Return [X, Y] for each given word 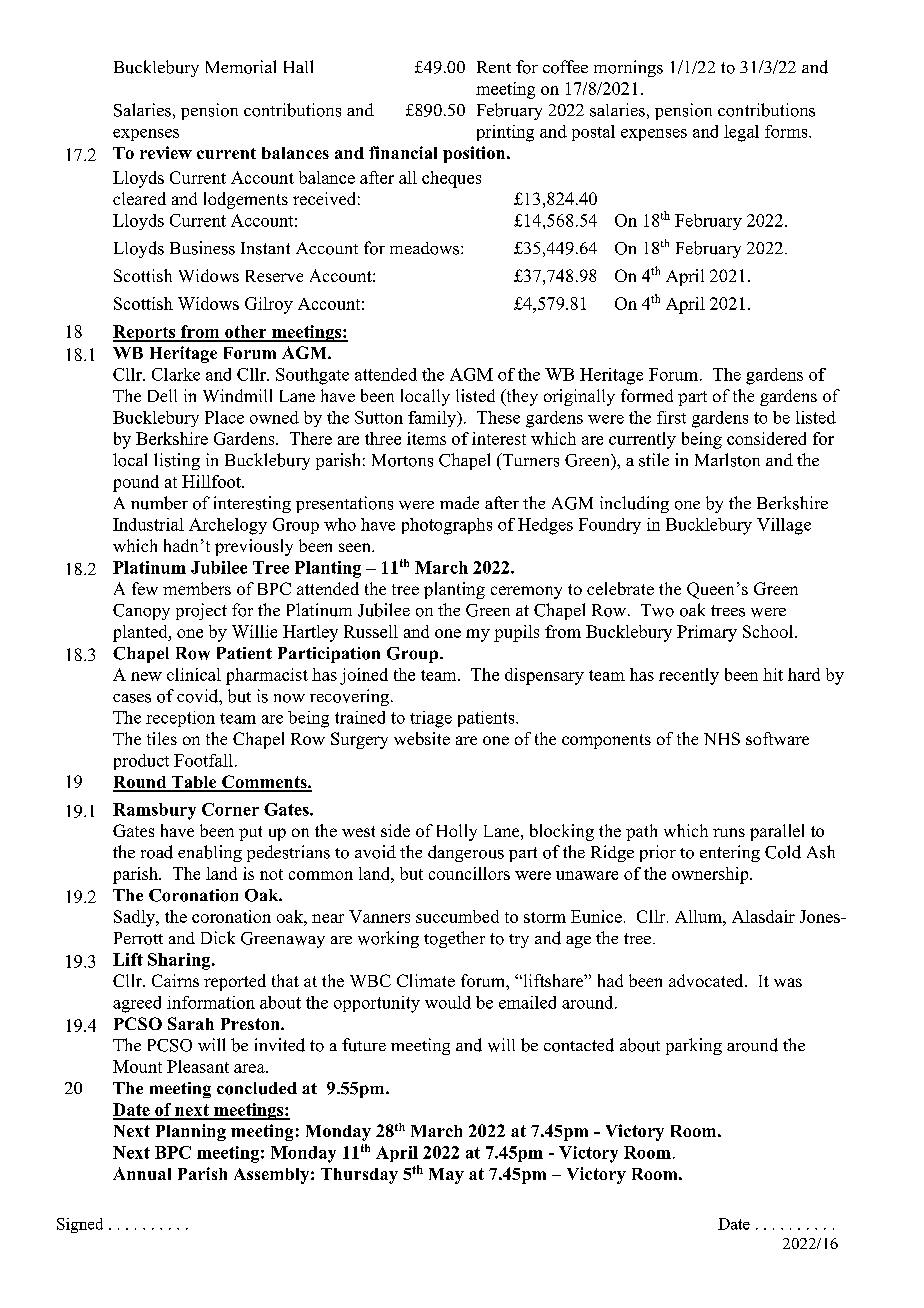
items [426, 438]
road [157, 852]
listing [177, 461]
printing [505, 133]
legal [741, 133]
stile [654, 460]
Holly [457, 832]
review [166, 152]
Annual [142, 1173]
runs [729, 832]
